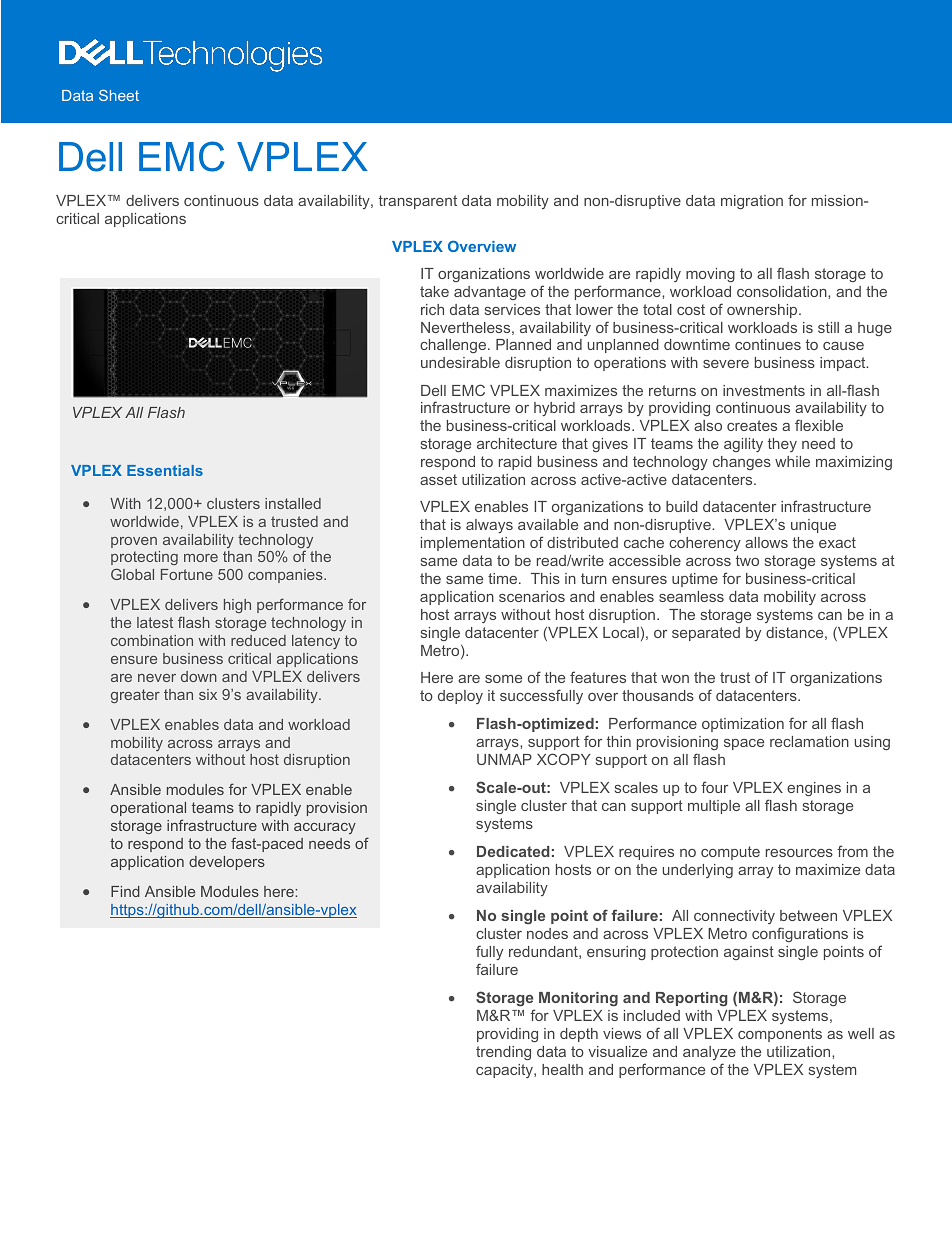 Image resolution: width=952 pixels, height=1233 pixels. Describe the element at coordinates (513, 851) in the image. I see `Dedicated` at that location.
